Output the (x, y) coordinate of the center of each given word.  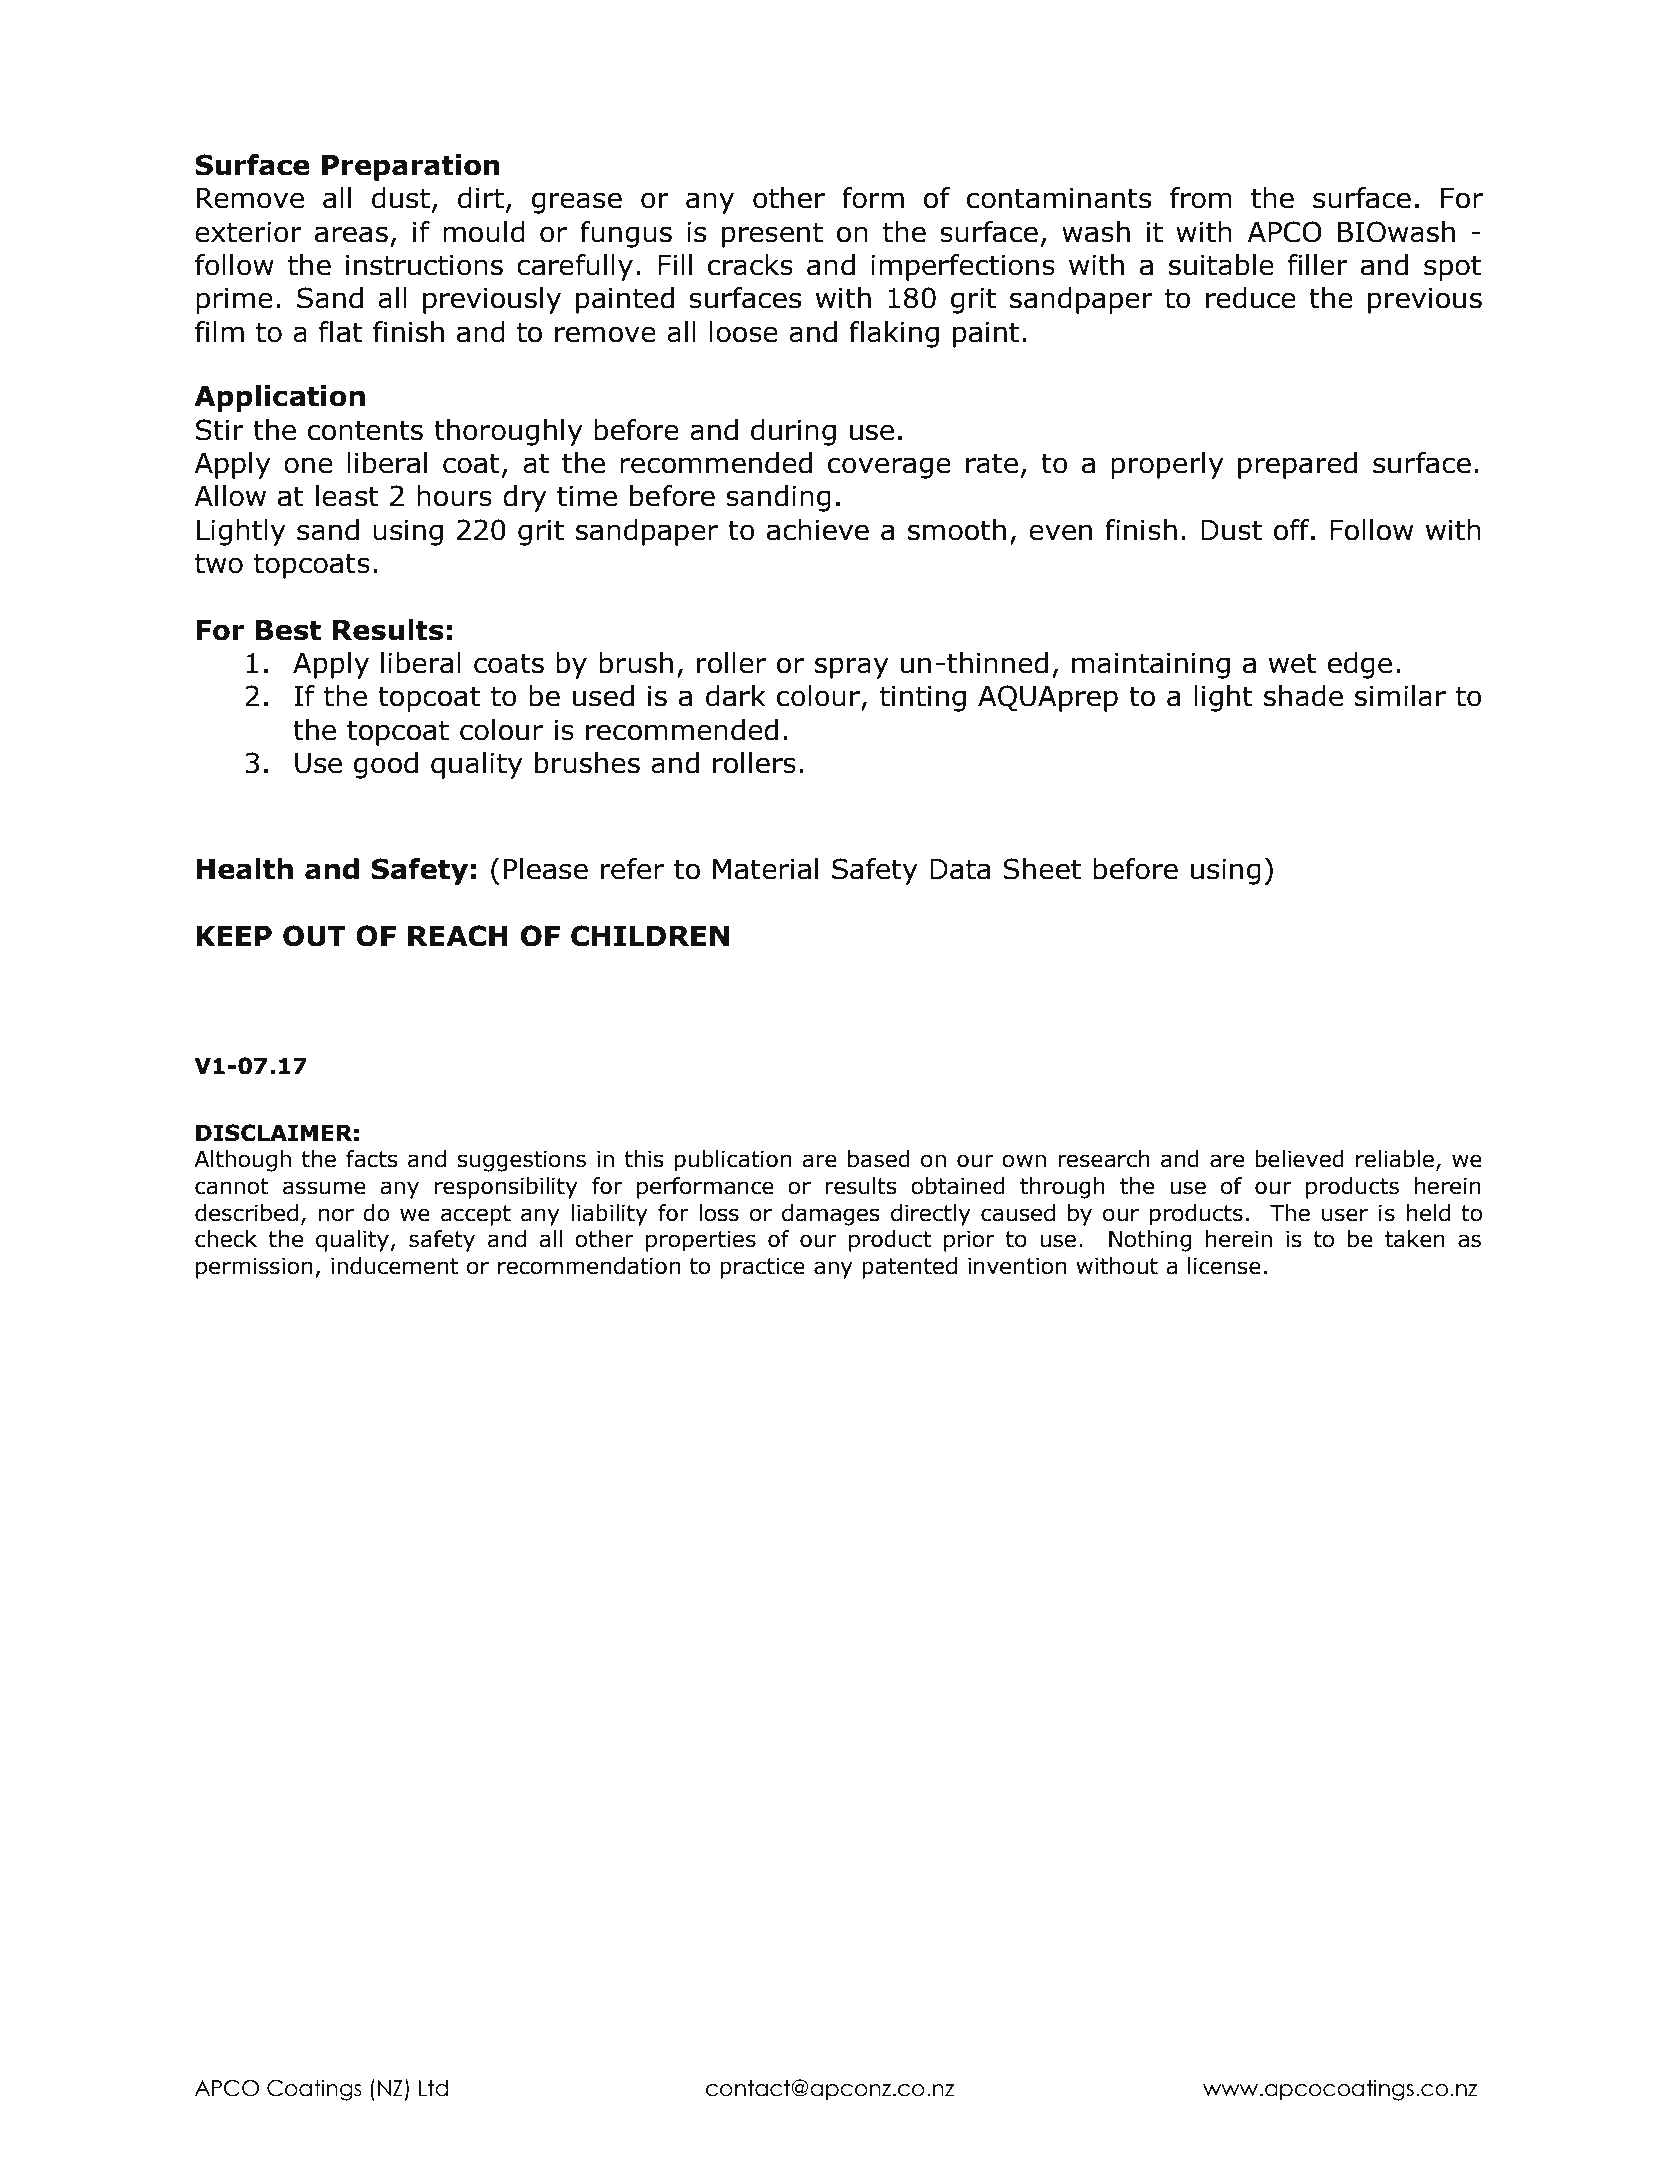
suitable (1221, 265)
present (772, 235)
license (1224, 1266)
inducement (394, 1266)
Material (765, 869)
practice (762, 1268)
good (386, 765)
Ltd (433, 2088)
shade (1303, 696)
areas (351, 234)
